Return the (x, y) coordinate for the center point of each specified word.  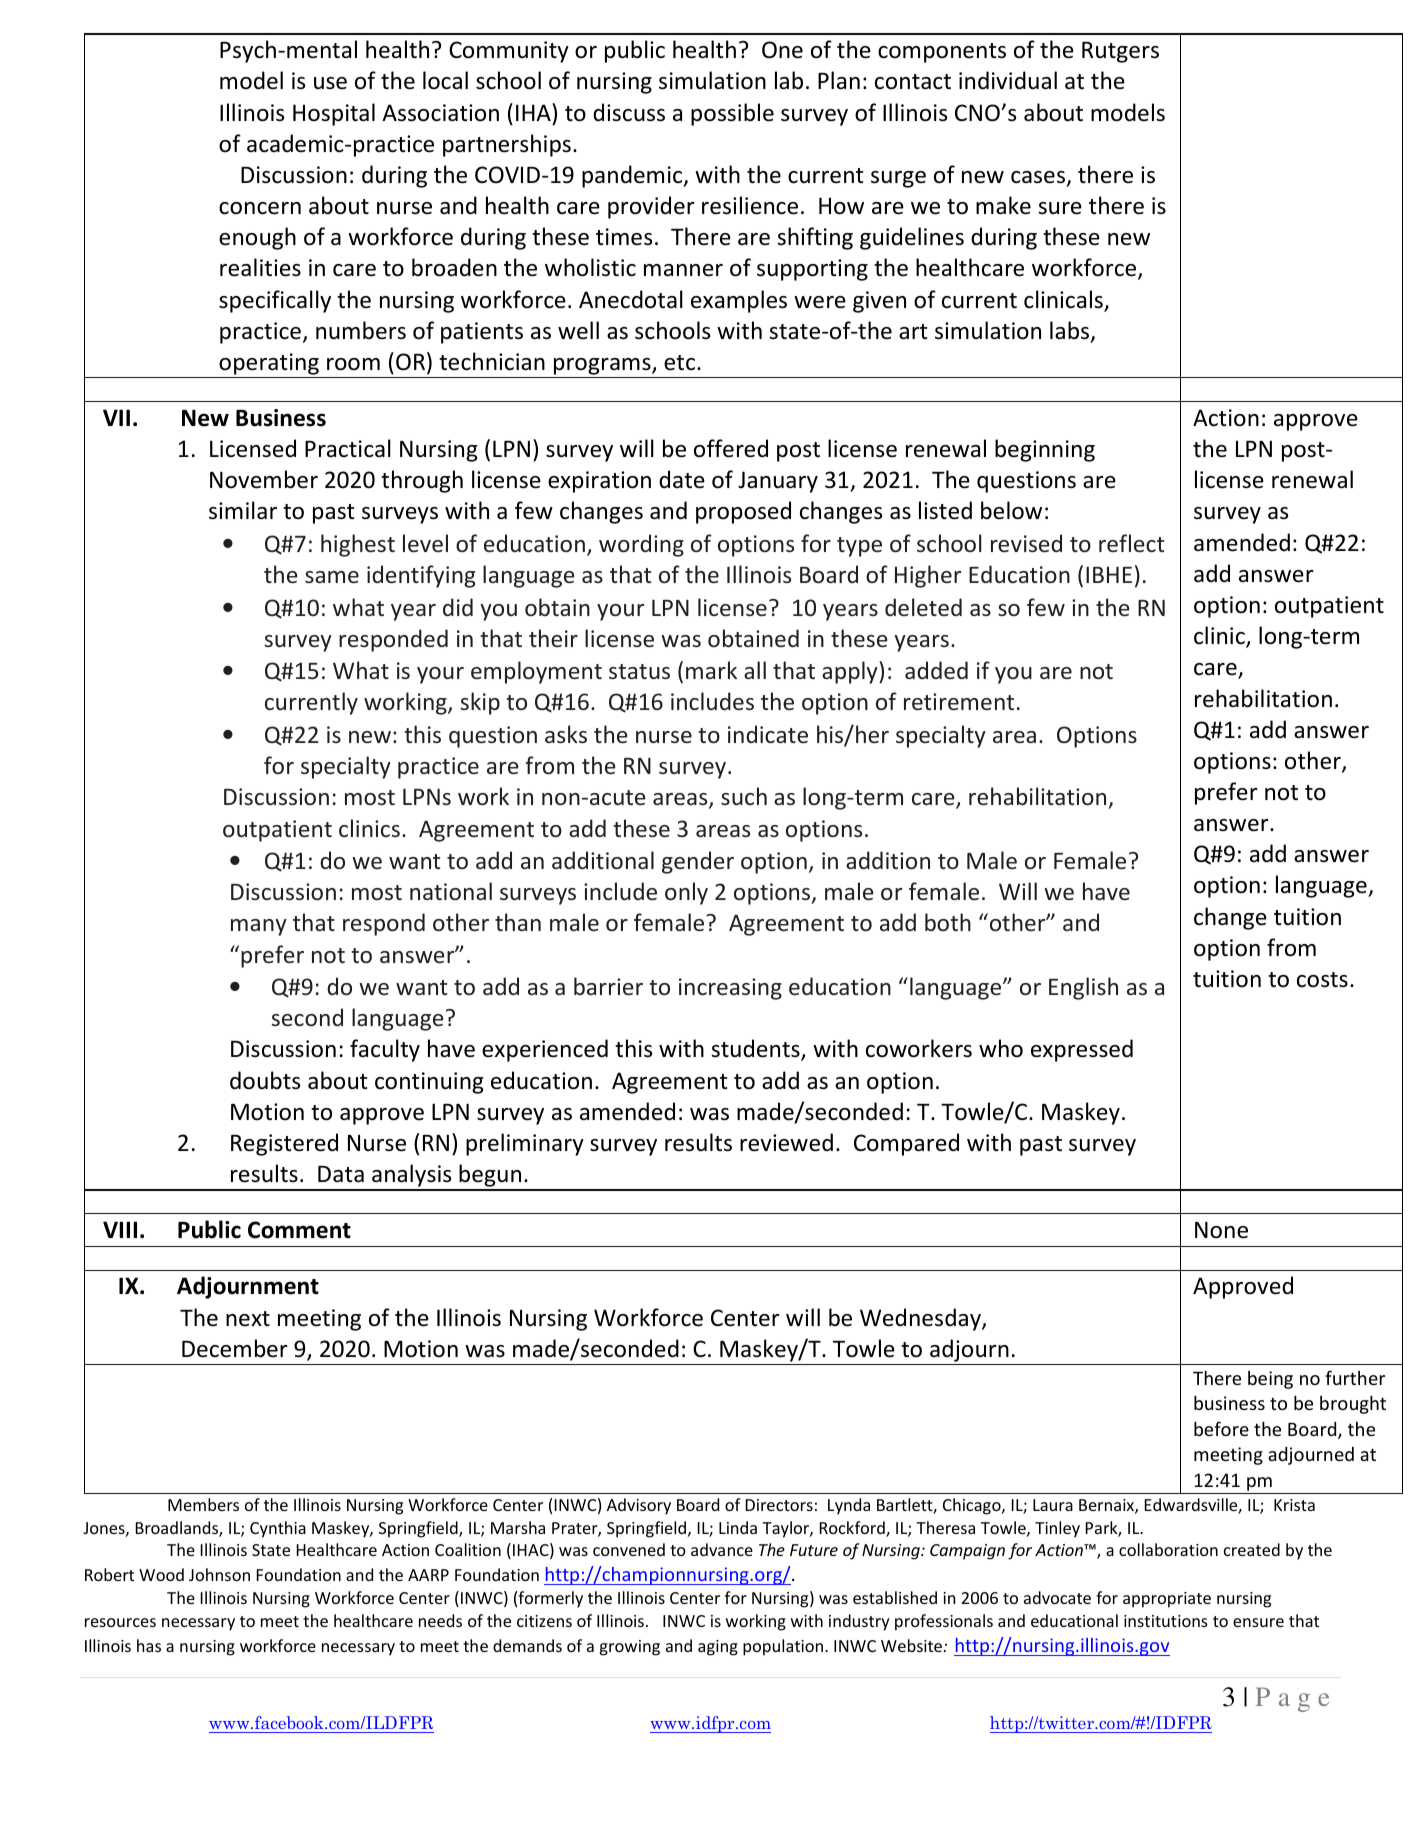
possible (732, 114)
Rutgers (1120, 52)
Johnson (219, 1574)
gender (698, 862)
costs (1322, 980)
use (330, 83)
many (259, 927)
